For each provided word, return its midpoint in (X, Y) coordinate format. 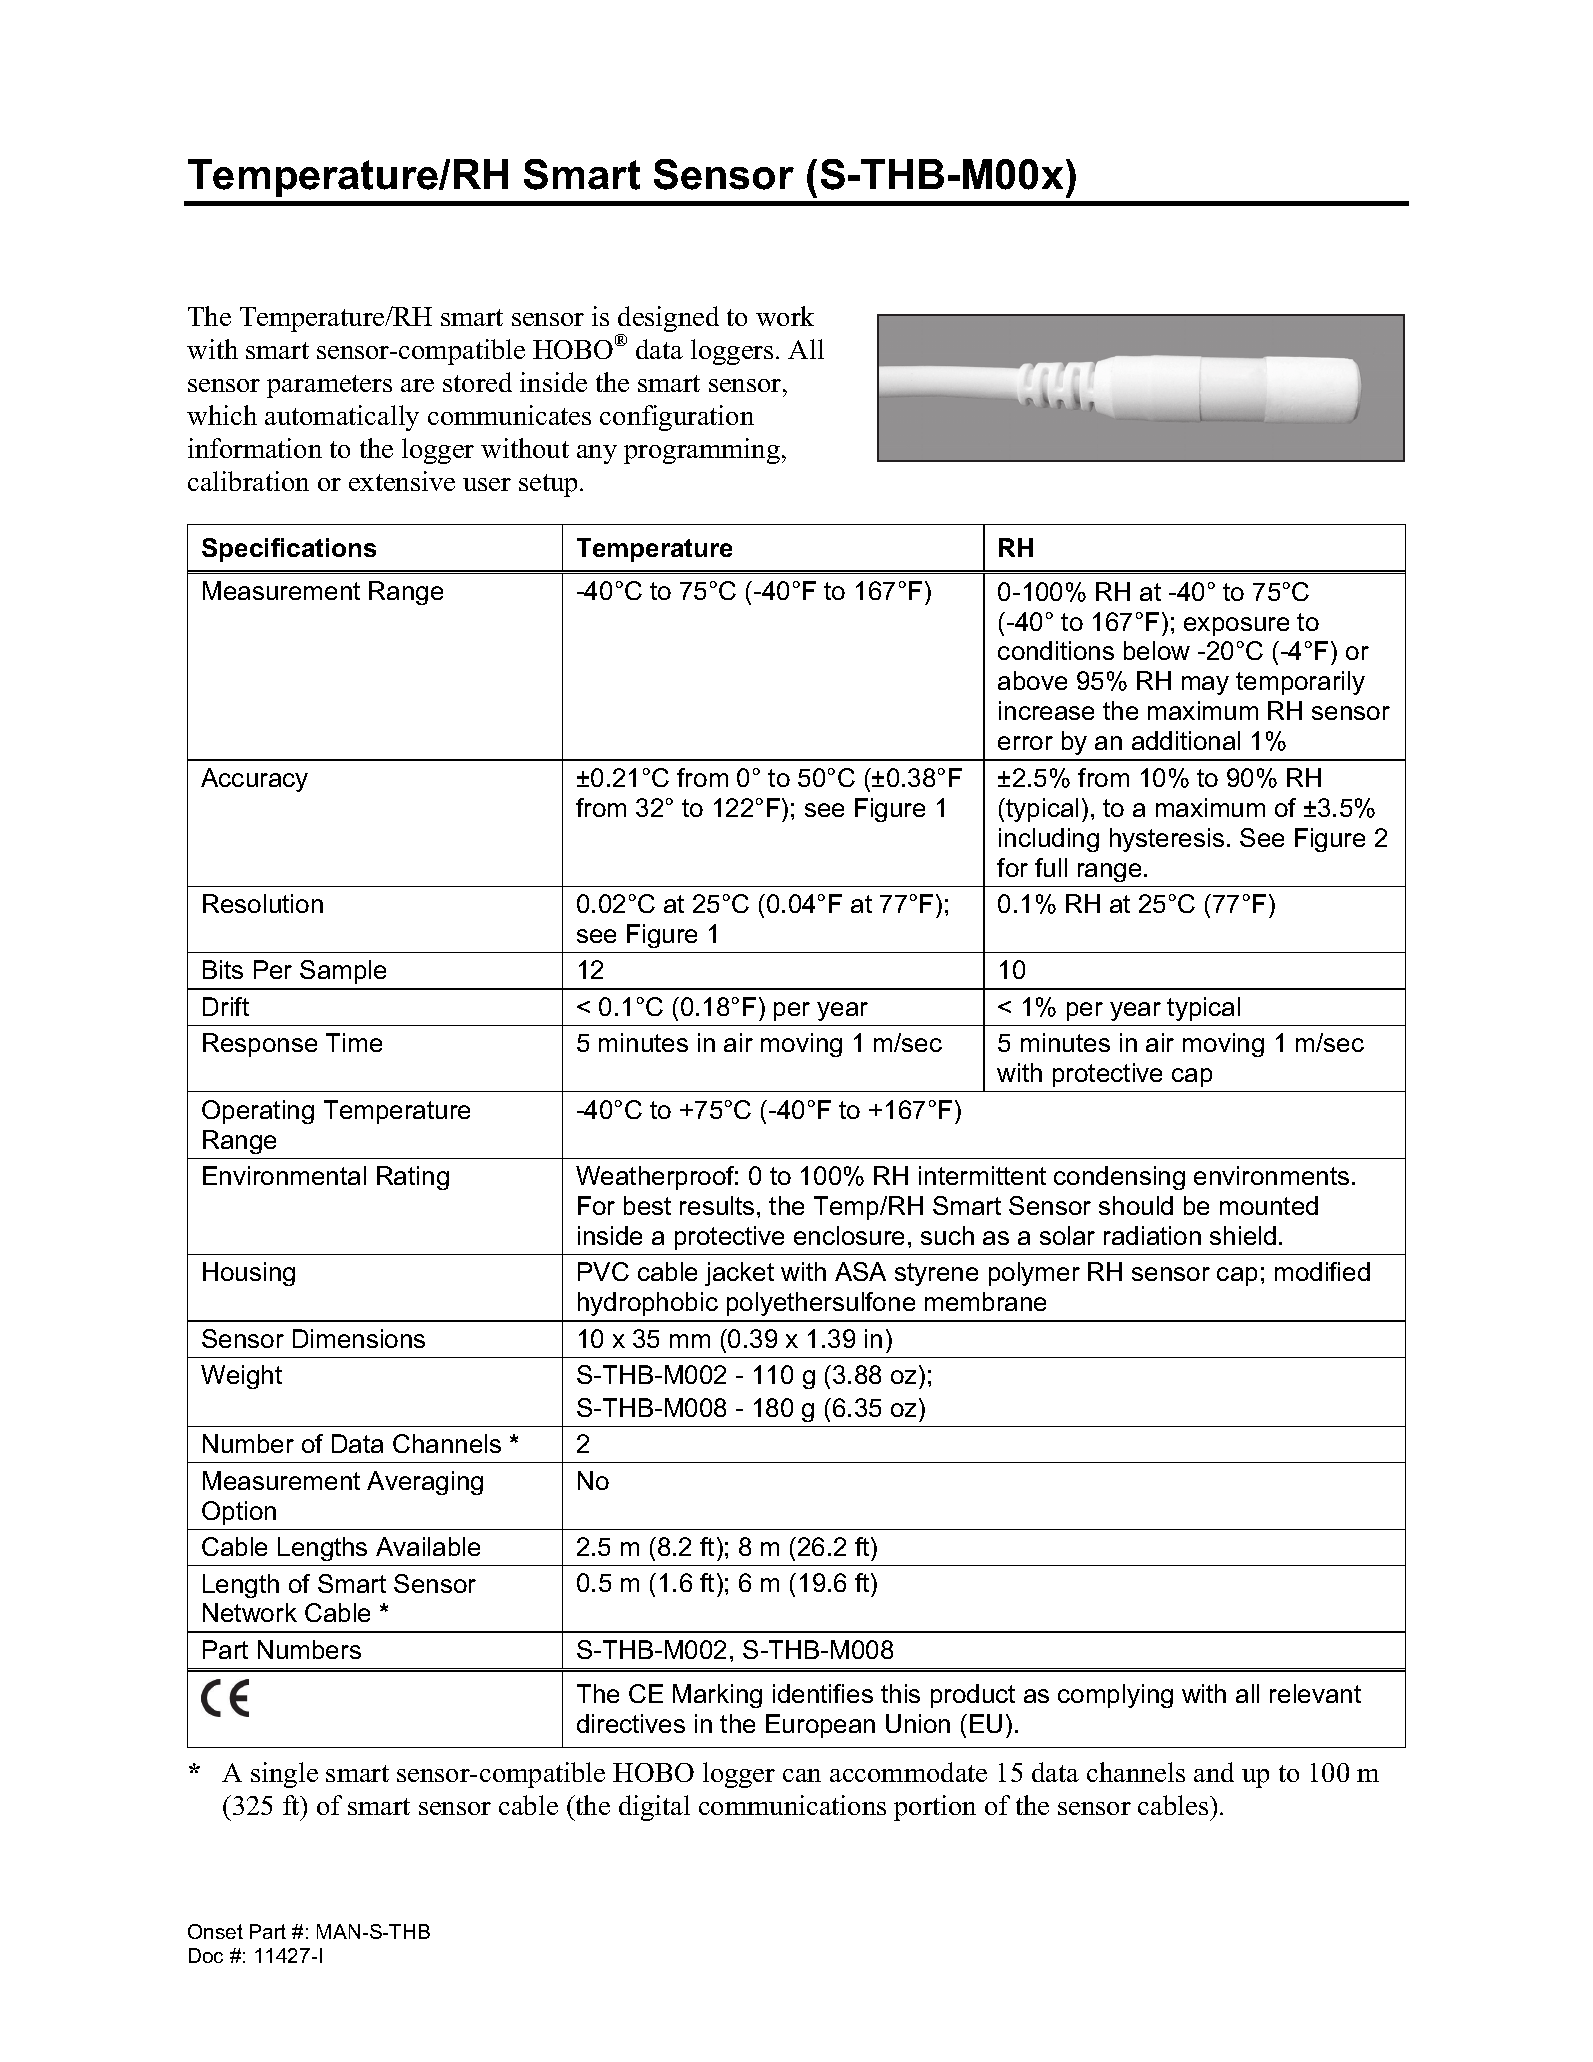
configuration (677, 418)
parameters (329, 386)
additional (1186, 740)
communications (792, 1805)
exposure (1236, 626)
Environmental (284, 1175)
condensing (1119, 1178)
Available (428, 1546)
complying (1115, 1696)
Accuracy (254, 780)
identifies (823, 1693)
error (1025, 743)
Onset (215, 1931)
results (717, 1205)
